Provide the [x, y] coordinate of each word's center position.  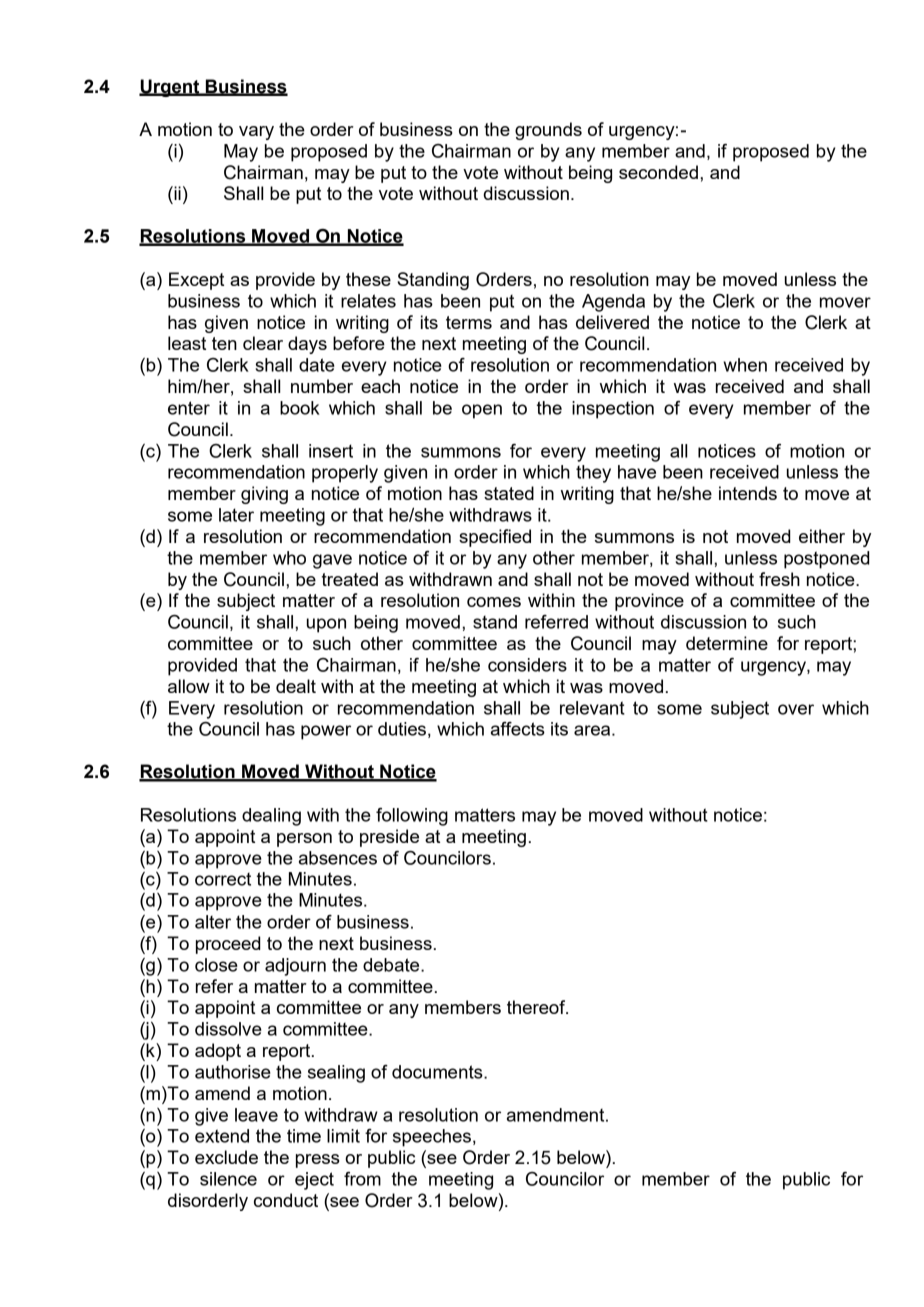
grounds [548, 131]
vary [256, 133]
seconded [658, 172]
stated [509, 493]
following [412, 817]
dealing [271, 817]
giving [264, 495]
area [593, 730]
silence [228, 1179]
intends [748, 493]
